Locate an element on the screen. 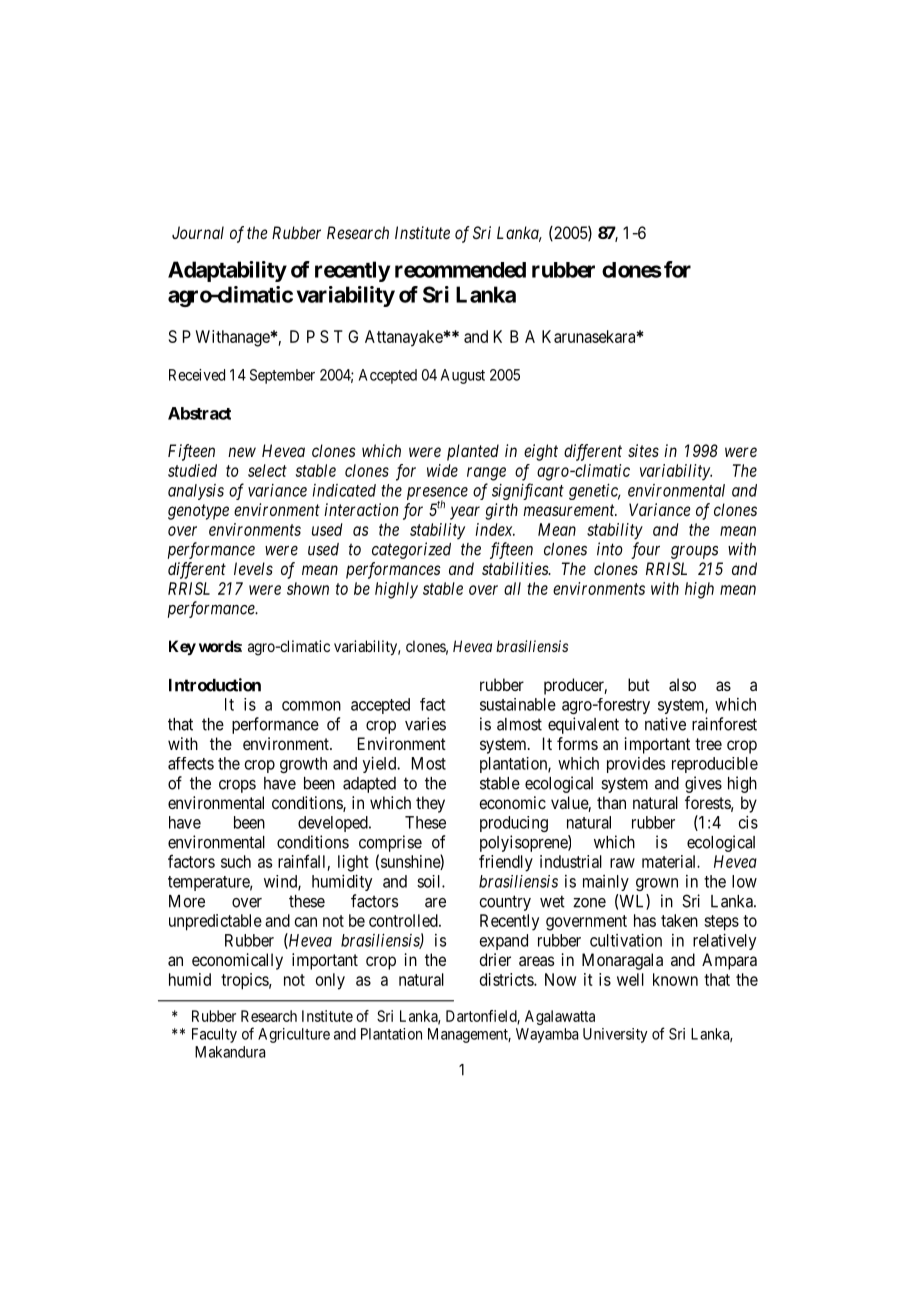 The height and width of the screenshot is (1308, 924). August is located at coordinates (463, 376).
